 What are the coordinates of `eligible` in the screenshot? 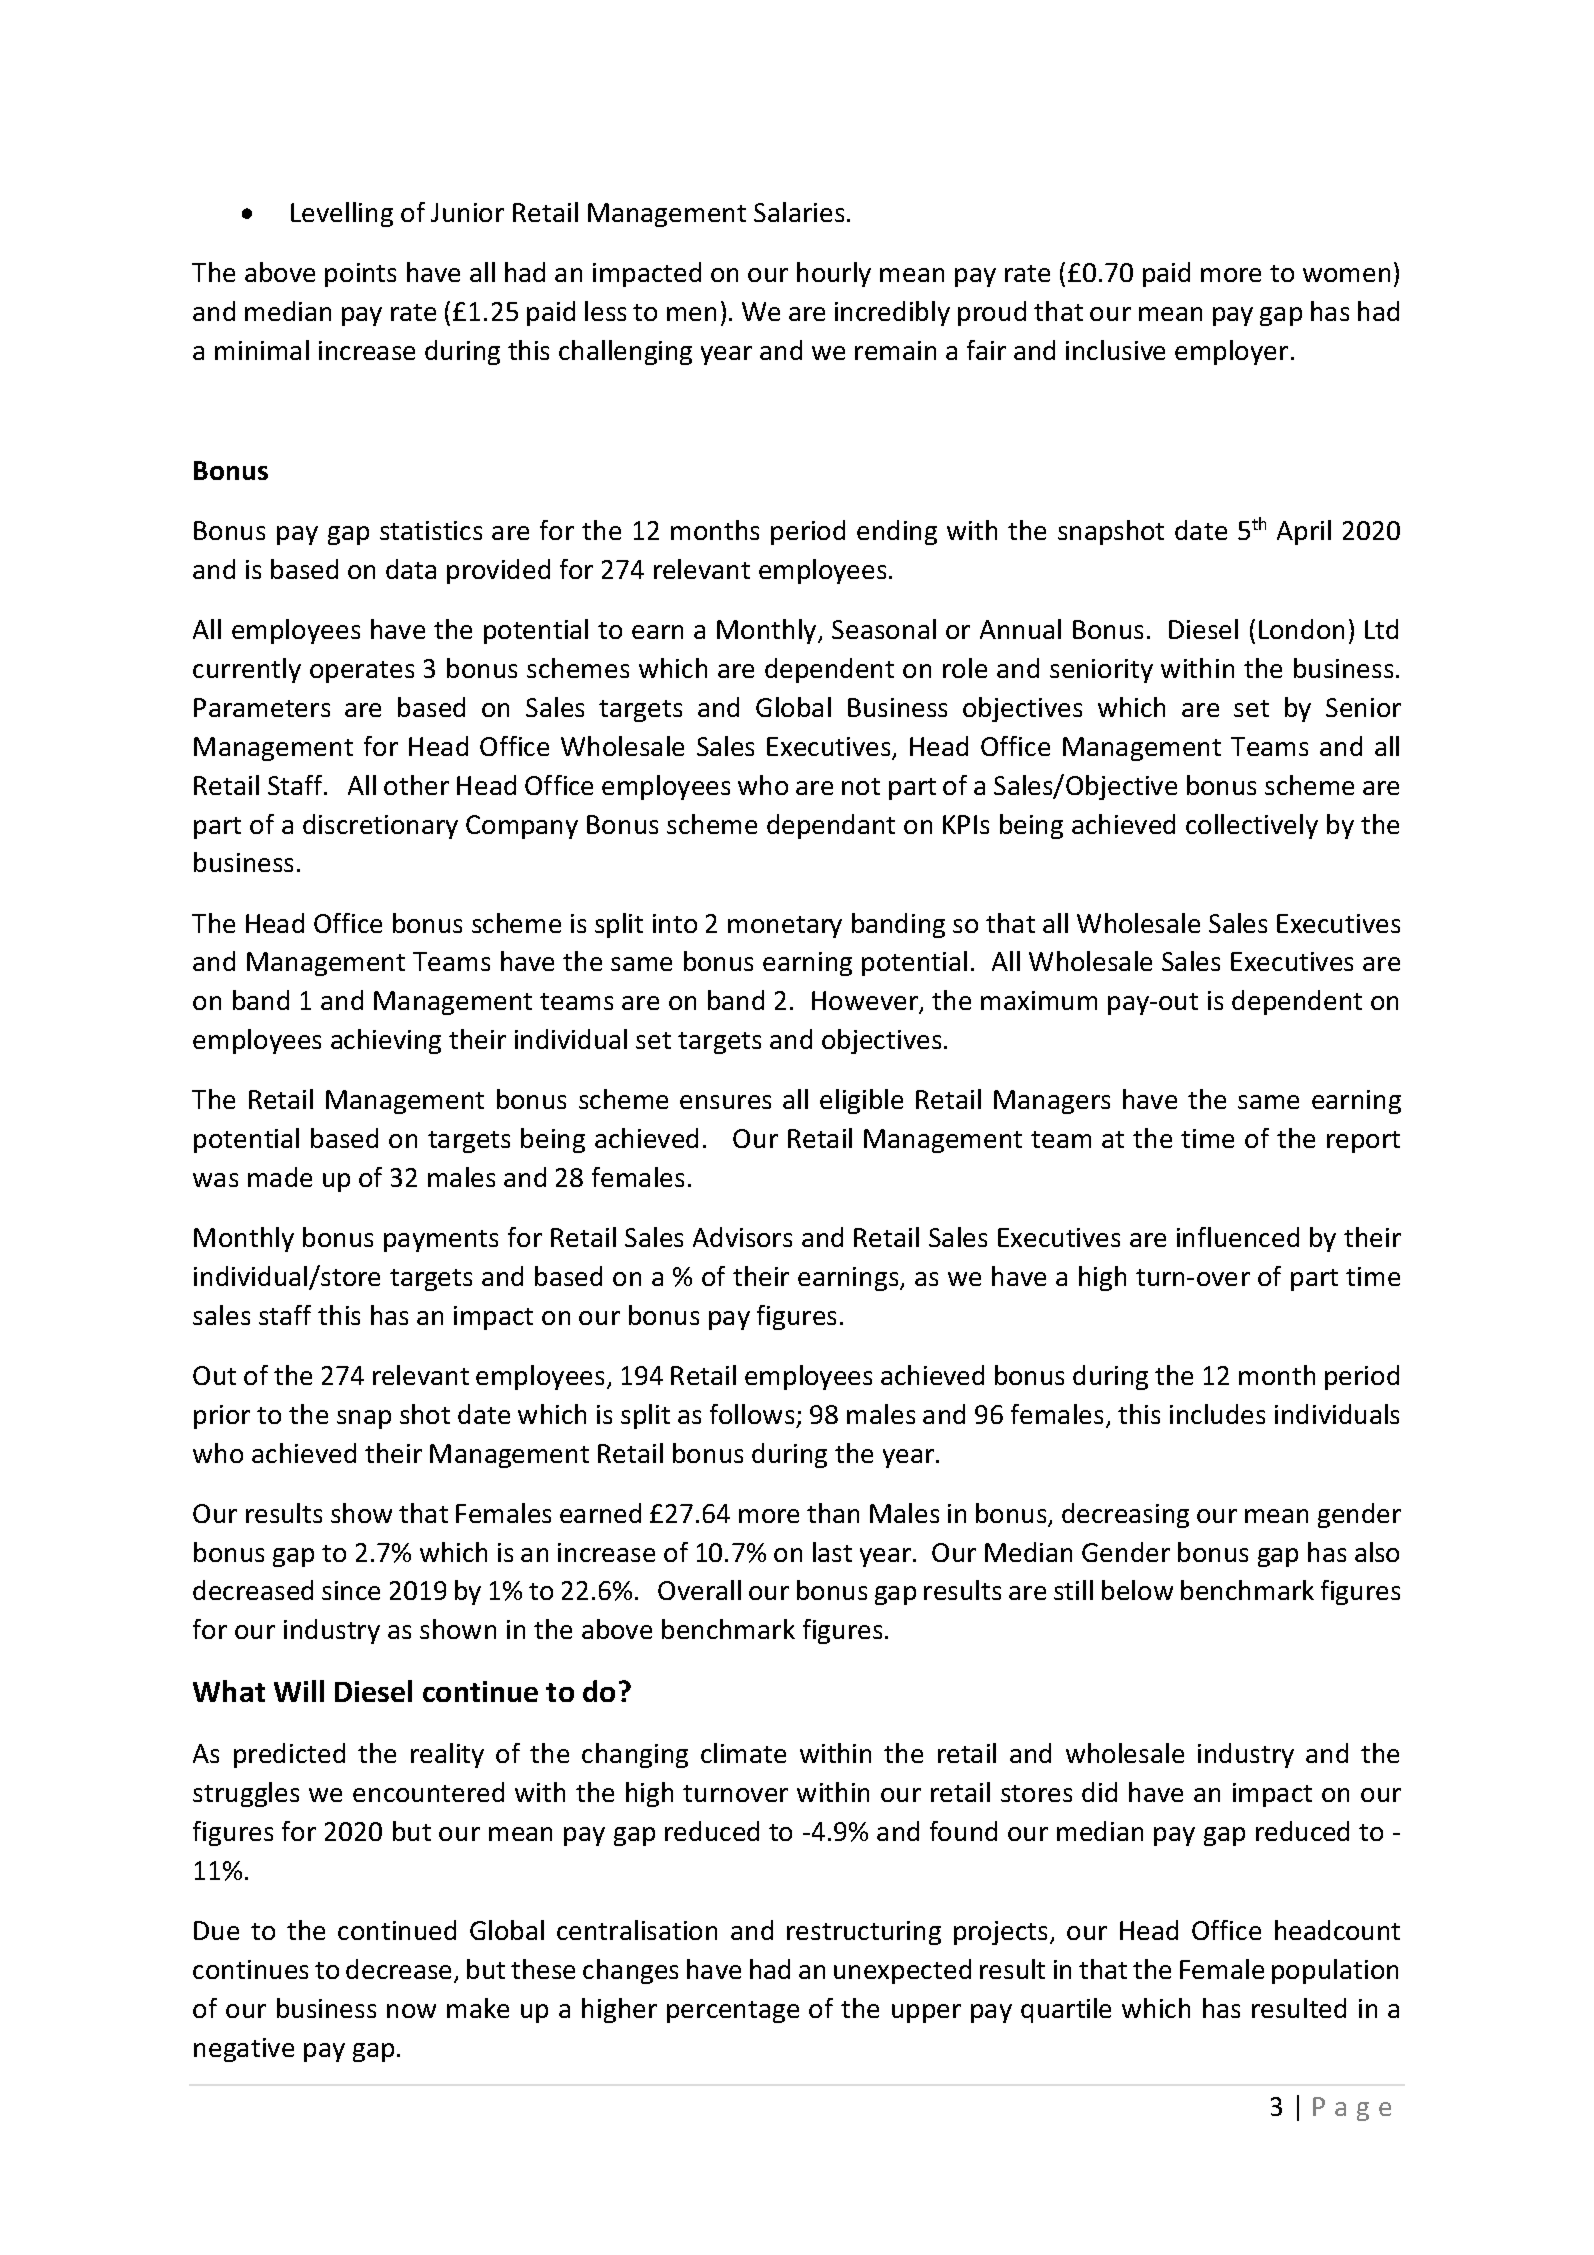 It's located at (861, 1101).
